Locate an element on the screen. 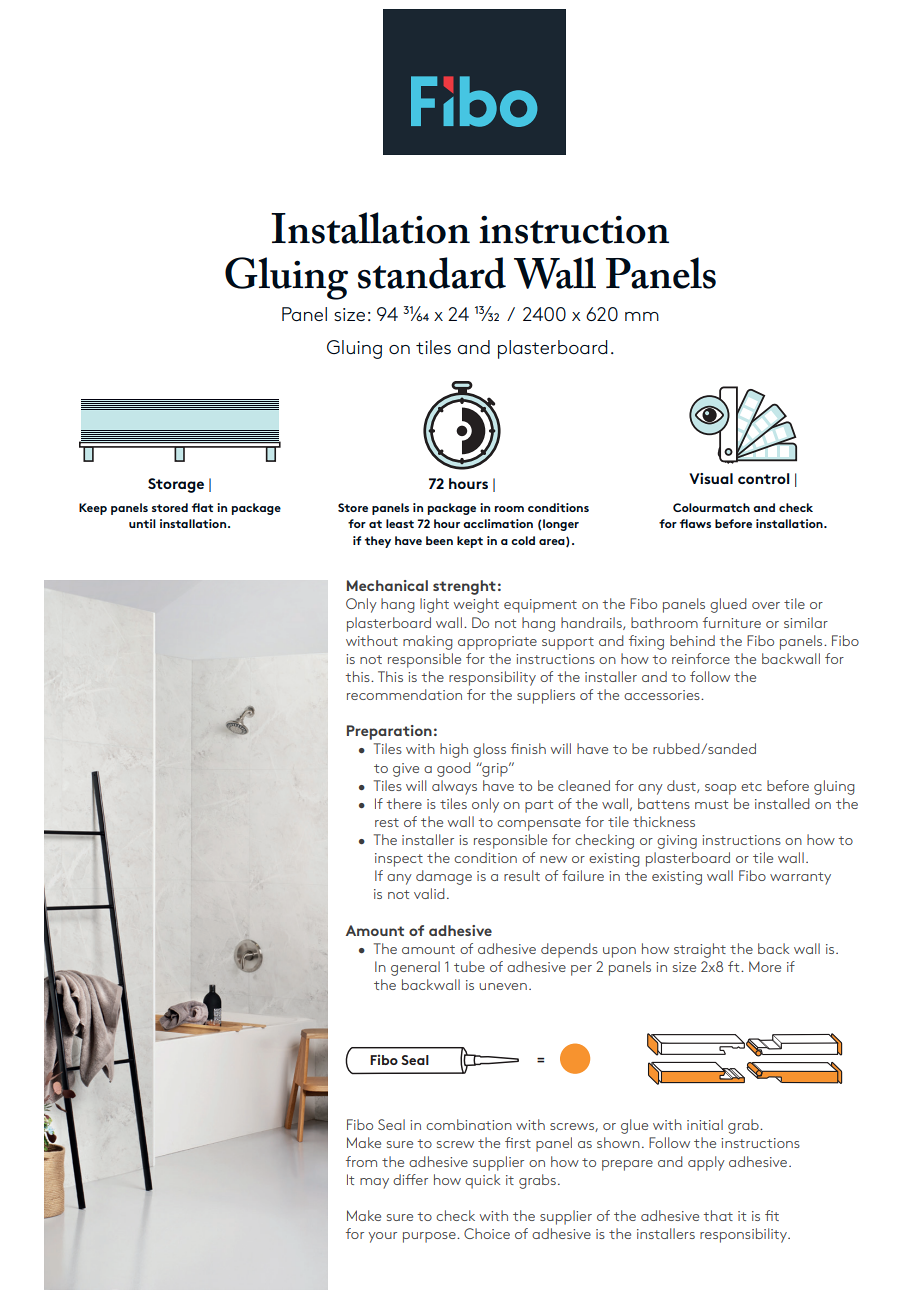 The width and height of the screenshot is (924, 1297). until is located at coordinates (142, 523).
